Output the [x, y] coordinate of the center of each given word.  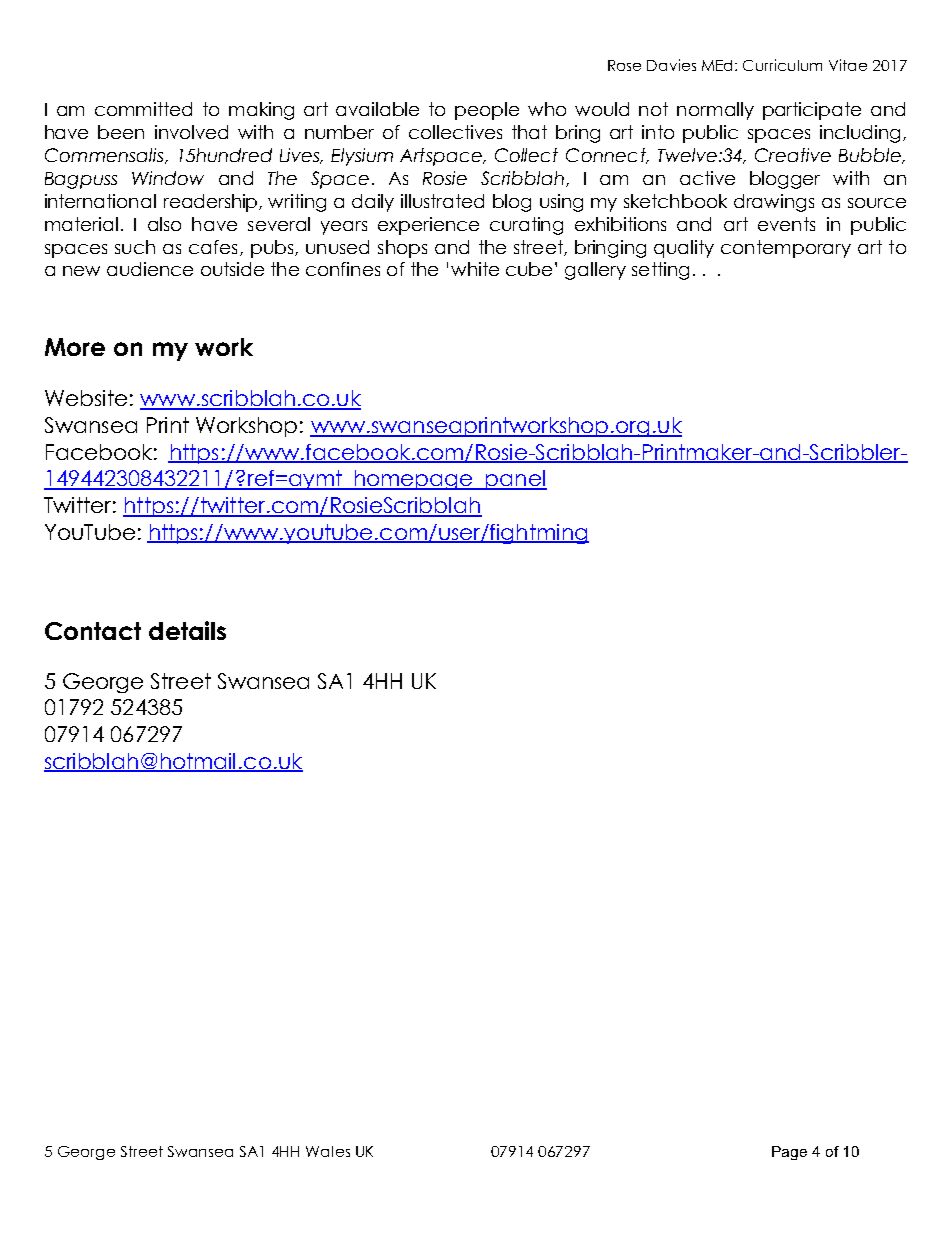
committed [143, 109]
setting [660, 271]
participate [812, 111]
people [487, 111]
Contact [93, 631]
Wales [328, 1151]
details [187, 630]
